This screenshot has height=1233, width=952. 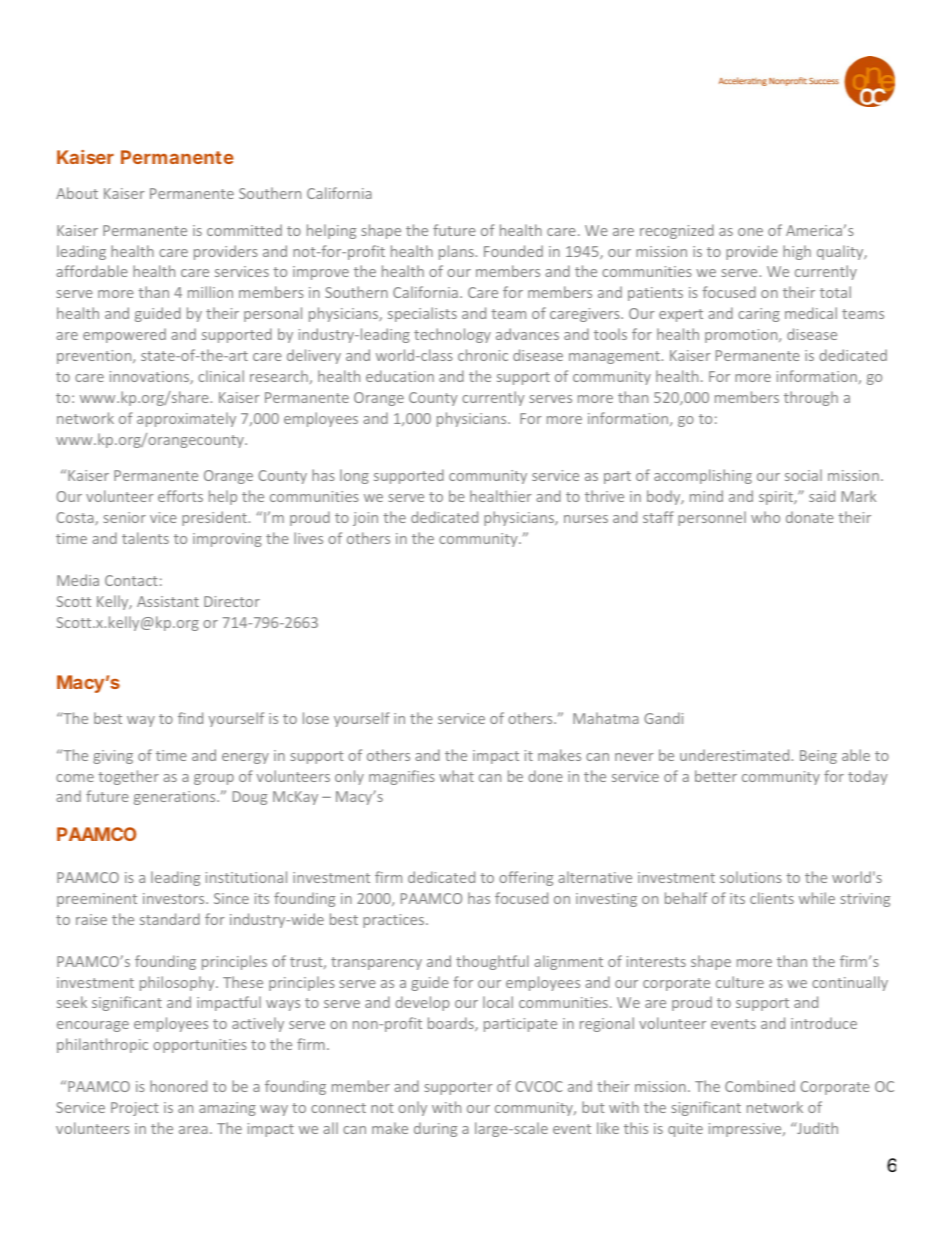 What do you see at coordinates (765, 517) in the screenshot?
I see `who` at bounding box center [765, 517].
